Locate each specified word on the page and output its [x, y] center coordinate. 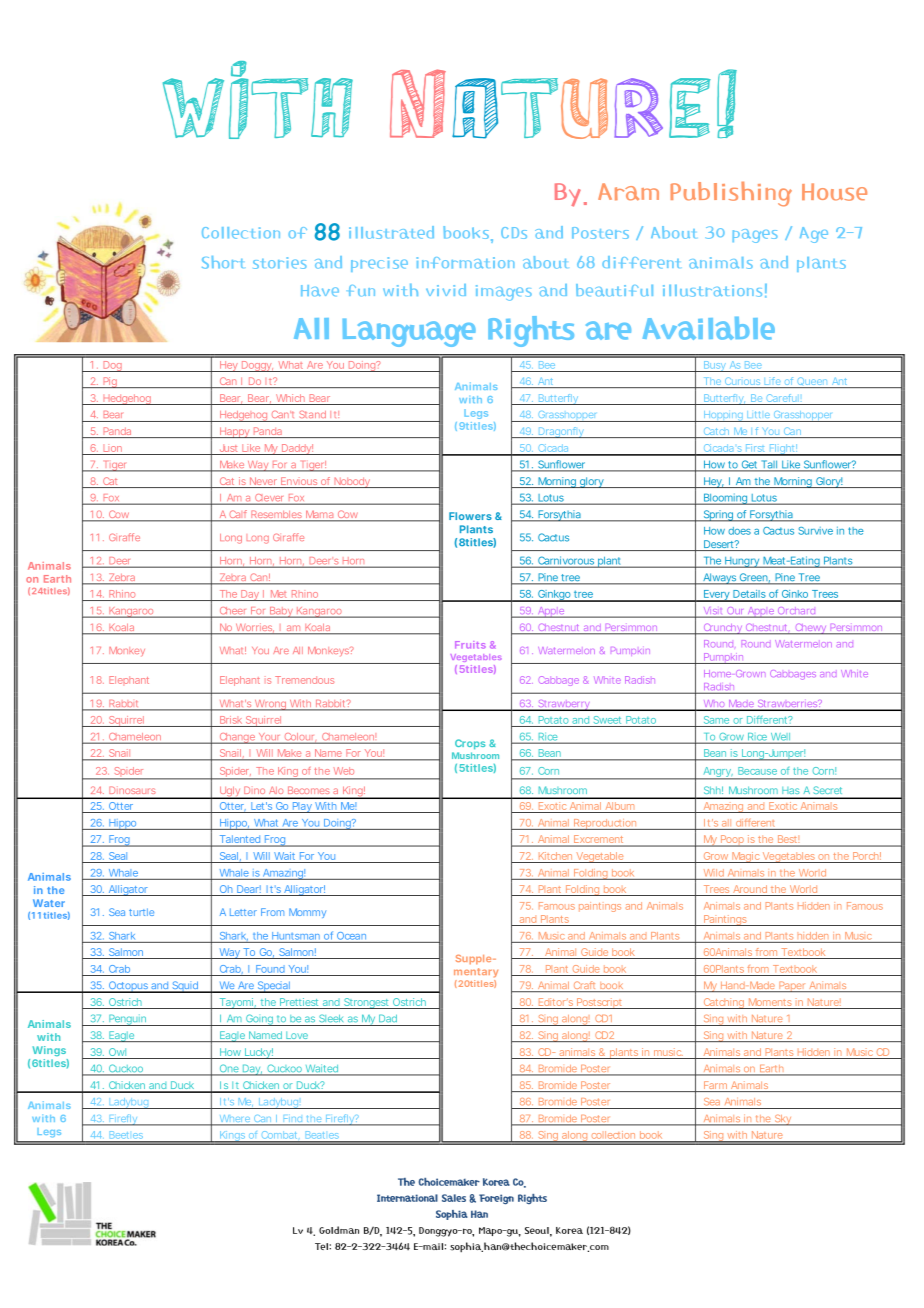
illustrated [391, 232]
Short [222, 262]
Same [716, 720]
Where [234, 1120]
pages [755, 236]
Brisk [231, 720]
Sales [454, 1198]
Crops [470, 744]
